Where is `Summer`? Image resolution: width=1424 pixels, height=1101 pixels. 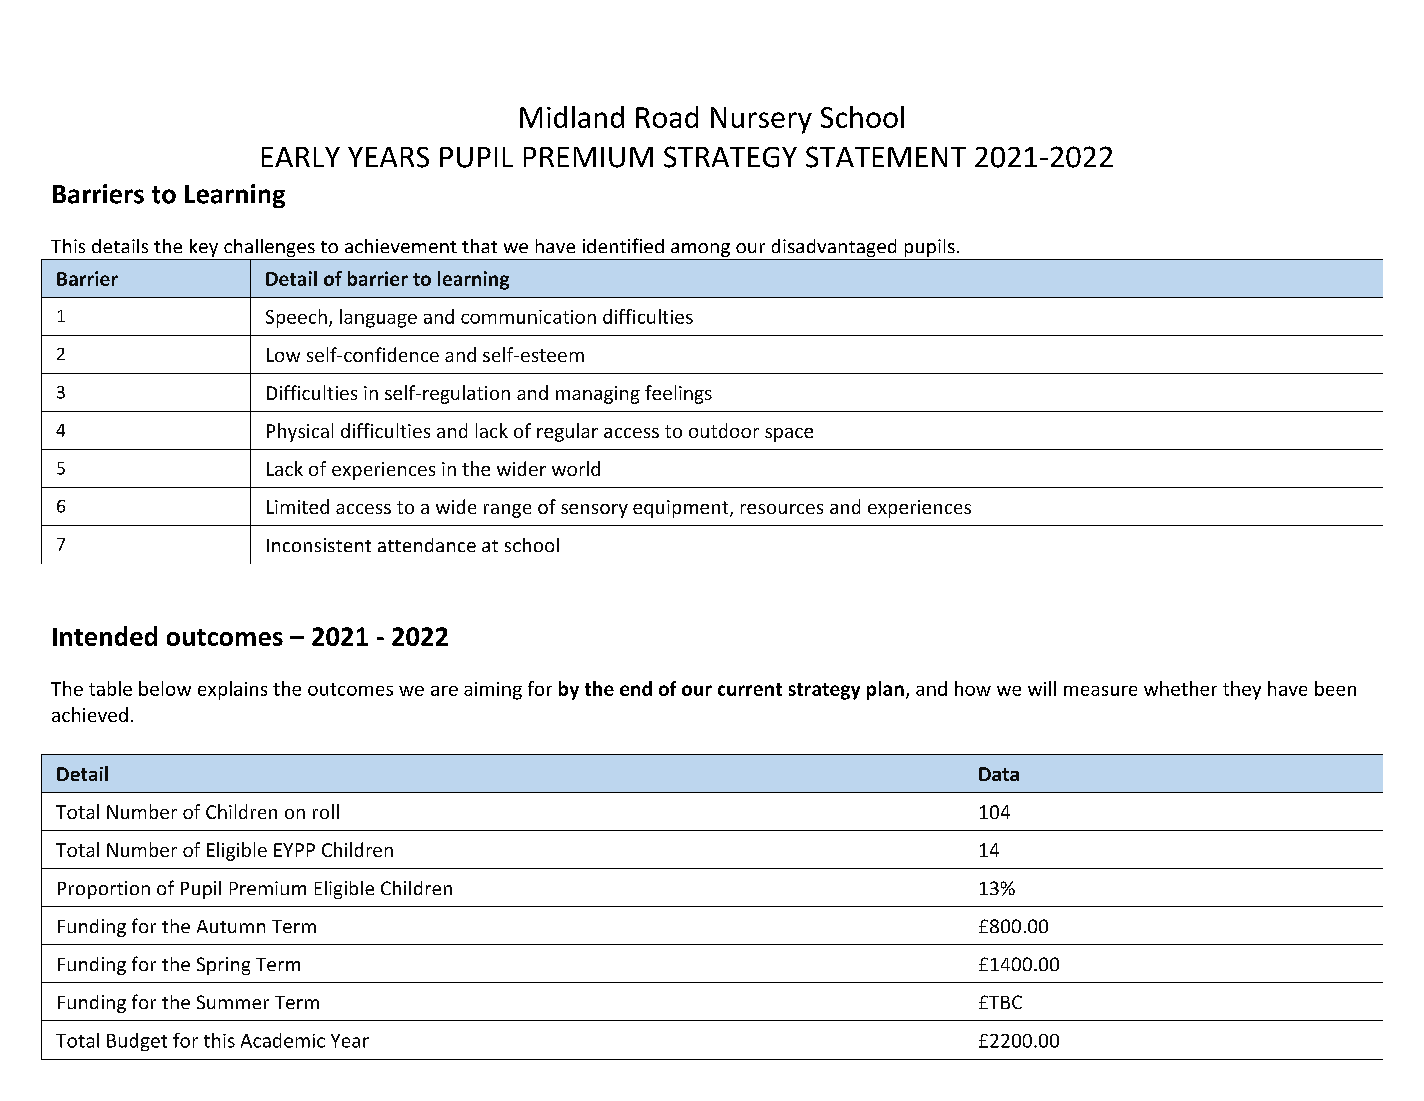 Summer is located at coordinates (233, 1002).
